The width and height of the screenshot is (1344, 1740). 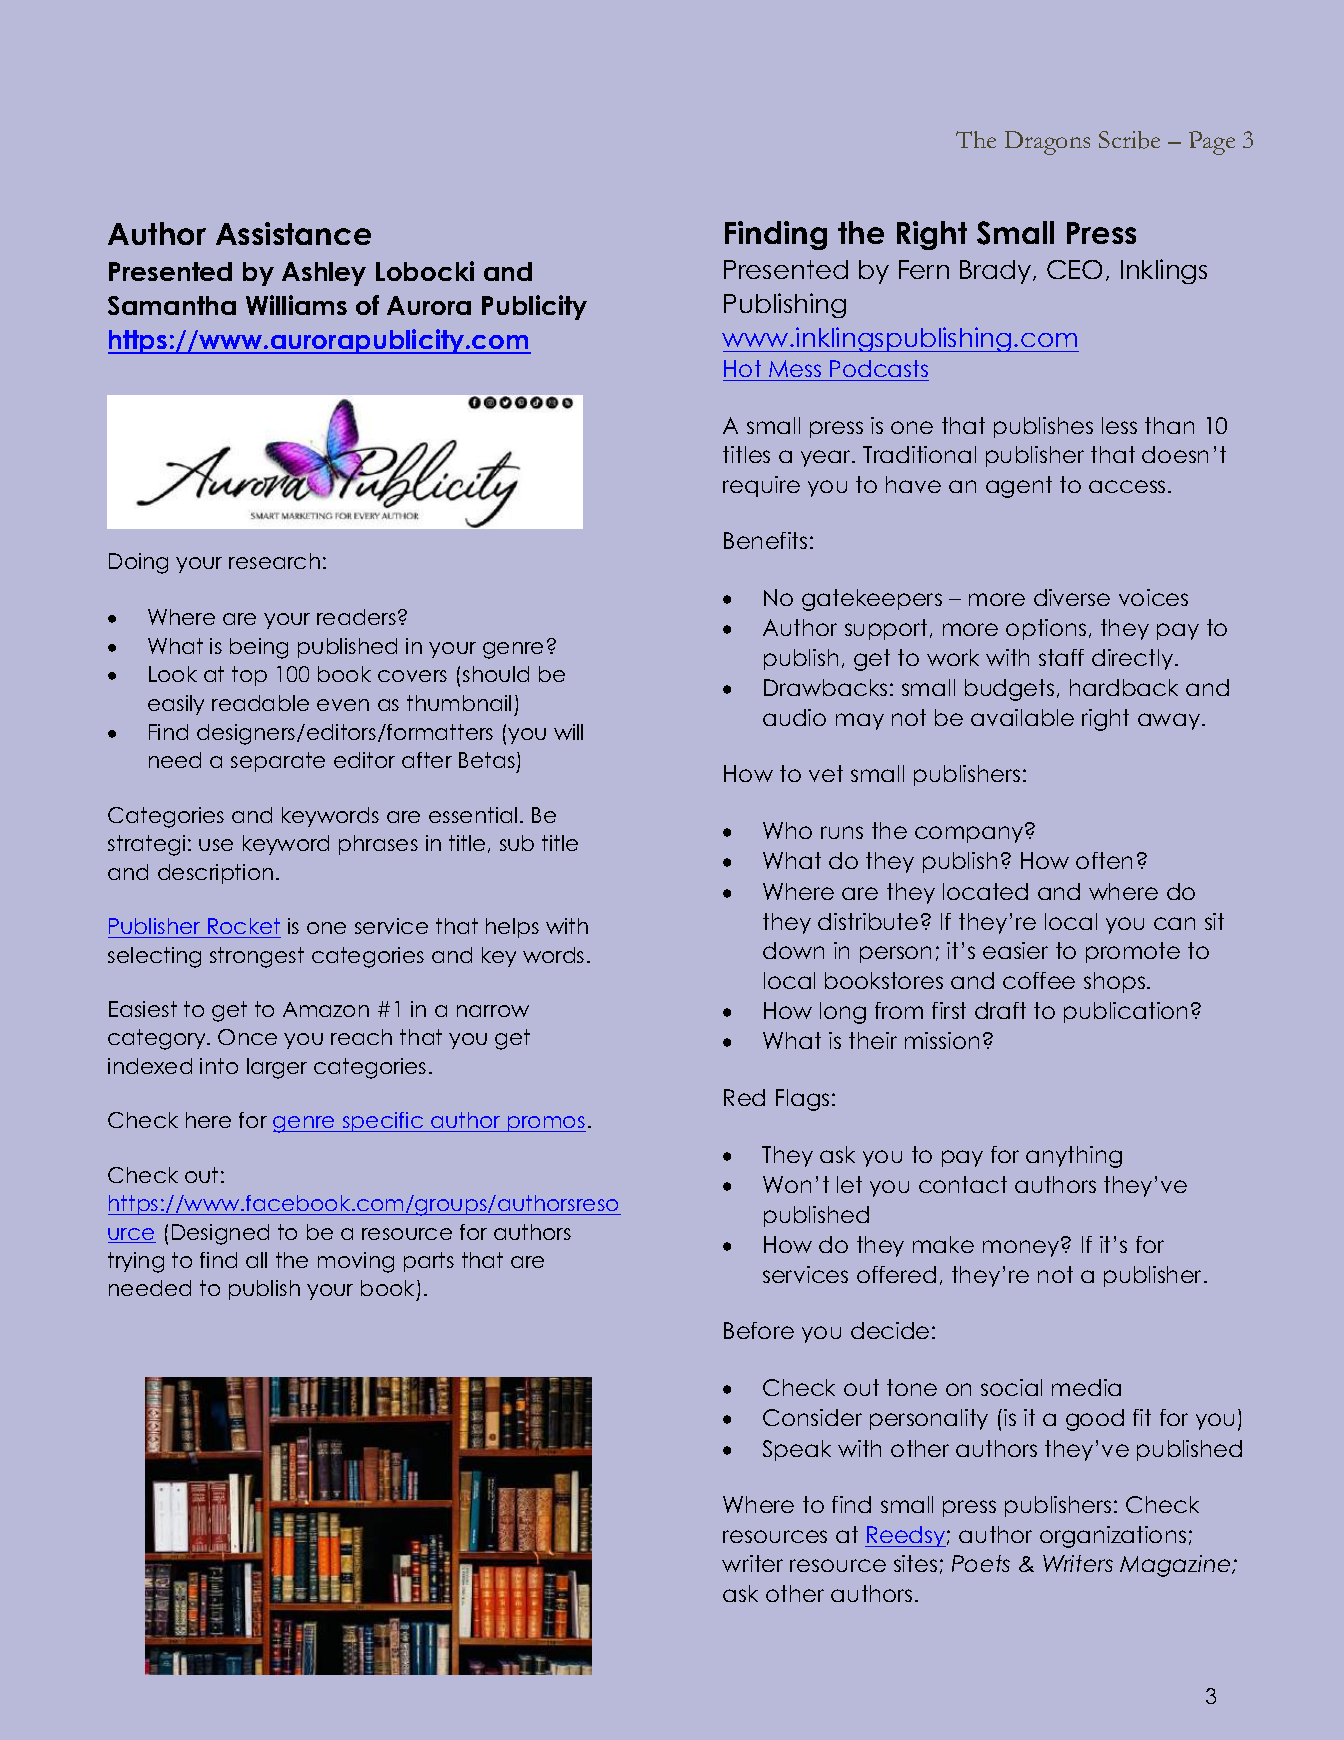 What do you see at coordinates (277, 1068) in the screenshot?
I see `larger` at bounding box center [277, 1068].
